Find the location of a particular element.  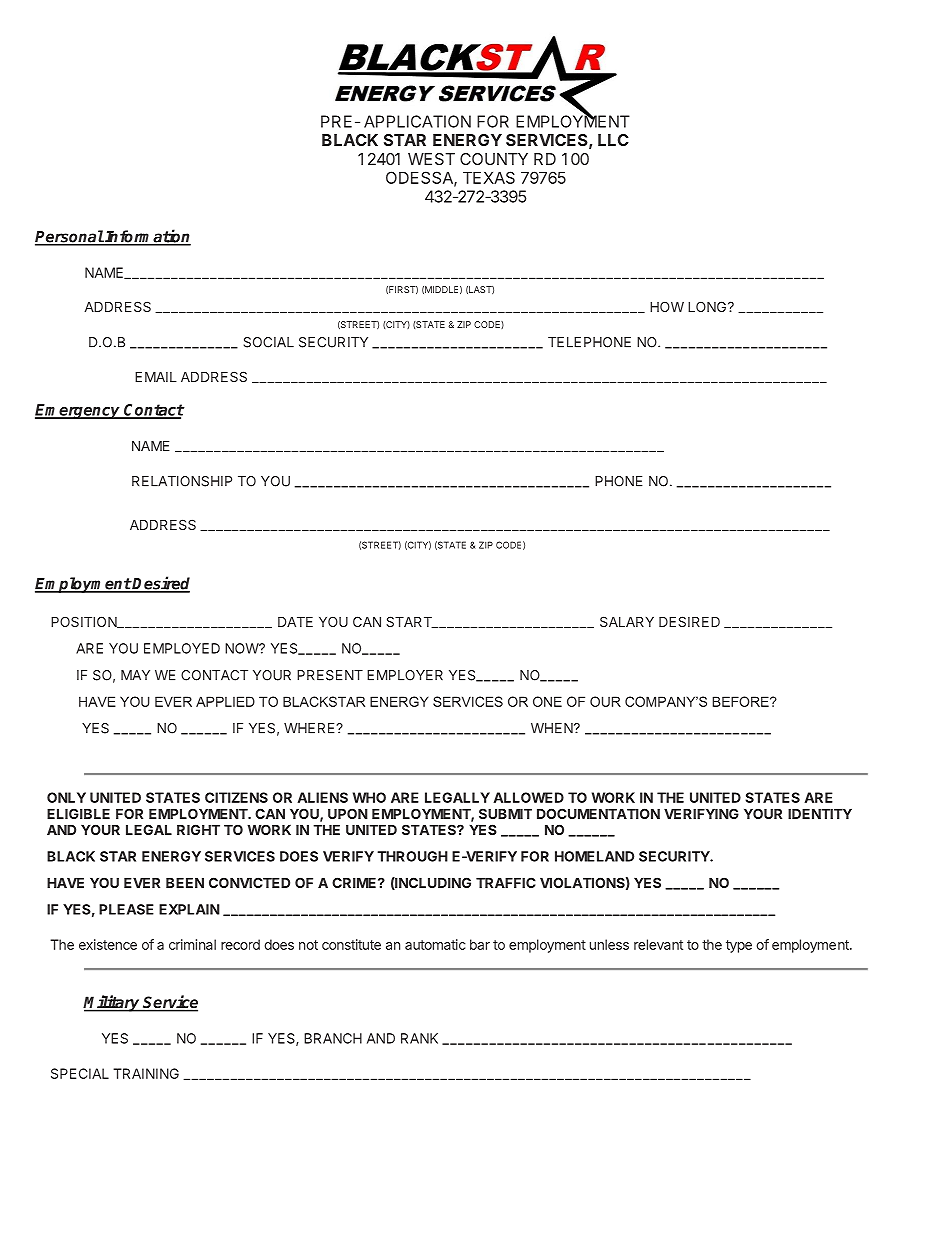

type is located at coordinates (739, 946).
